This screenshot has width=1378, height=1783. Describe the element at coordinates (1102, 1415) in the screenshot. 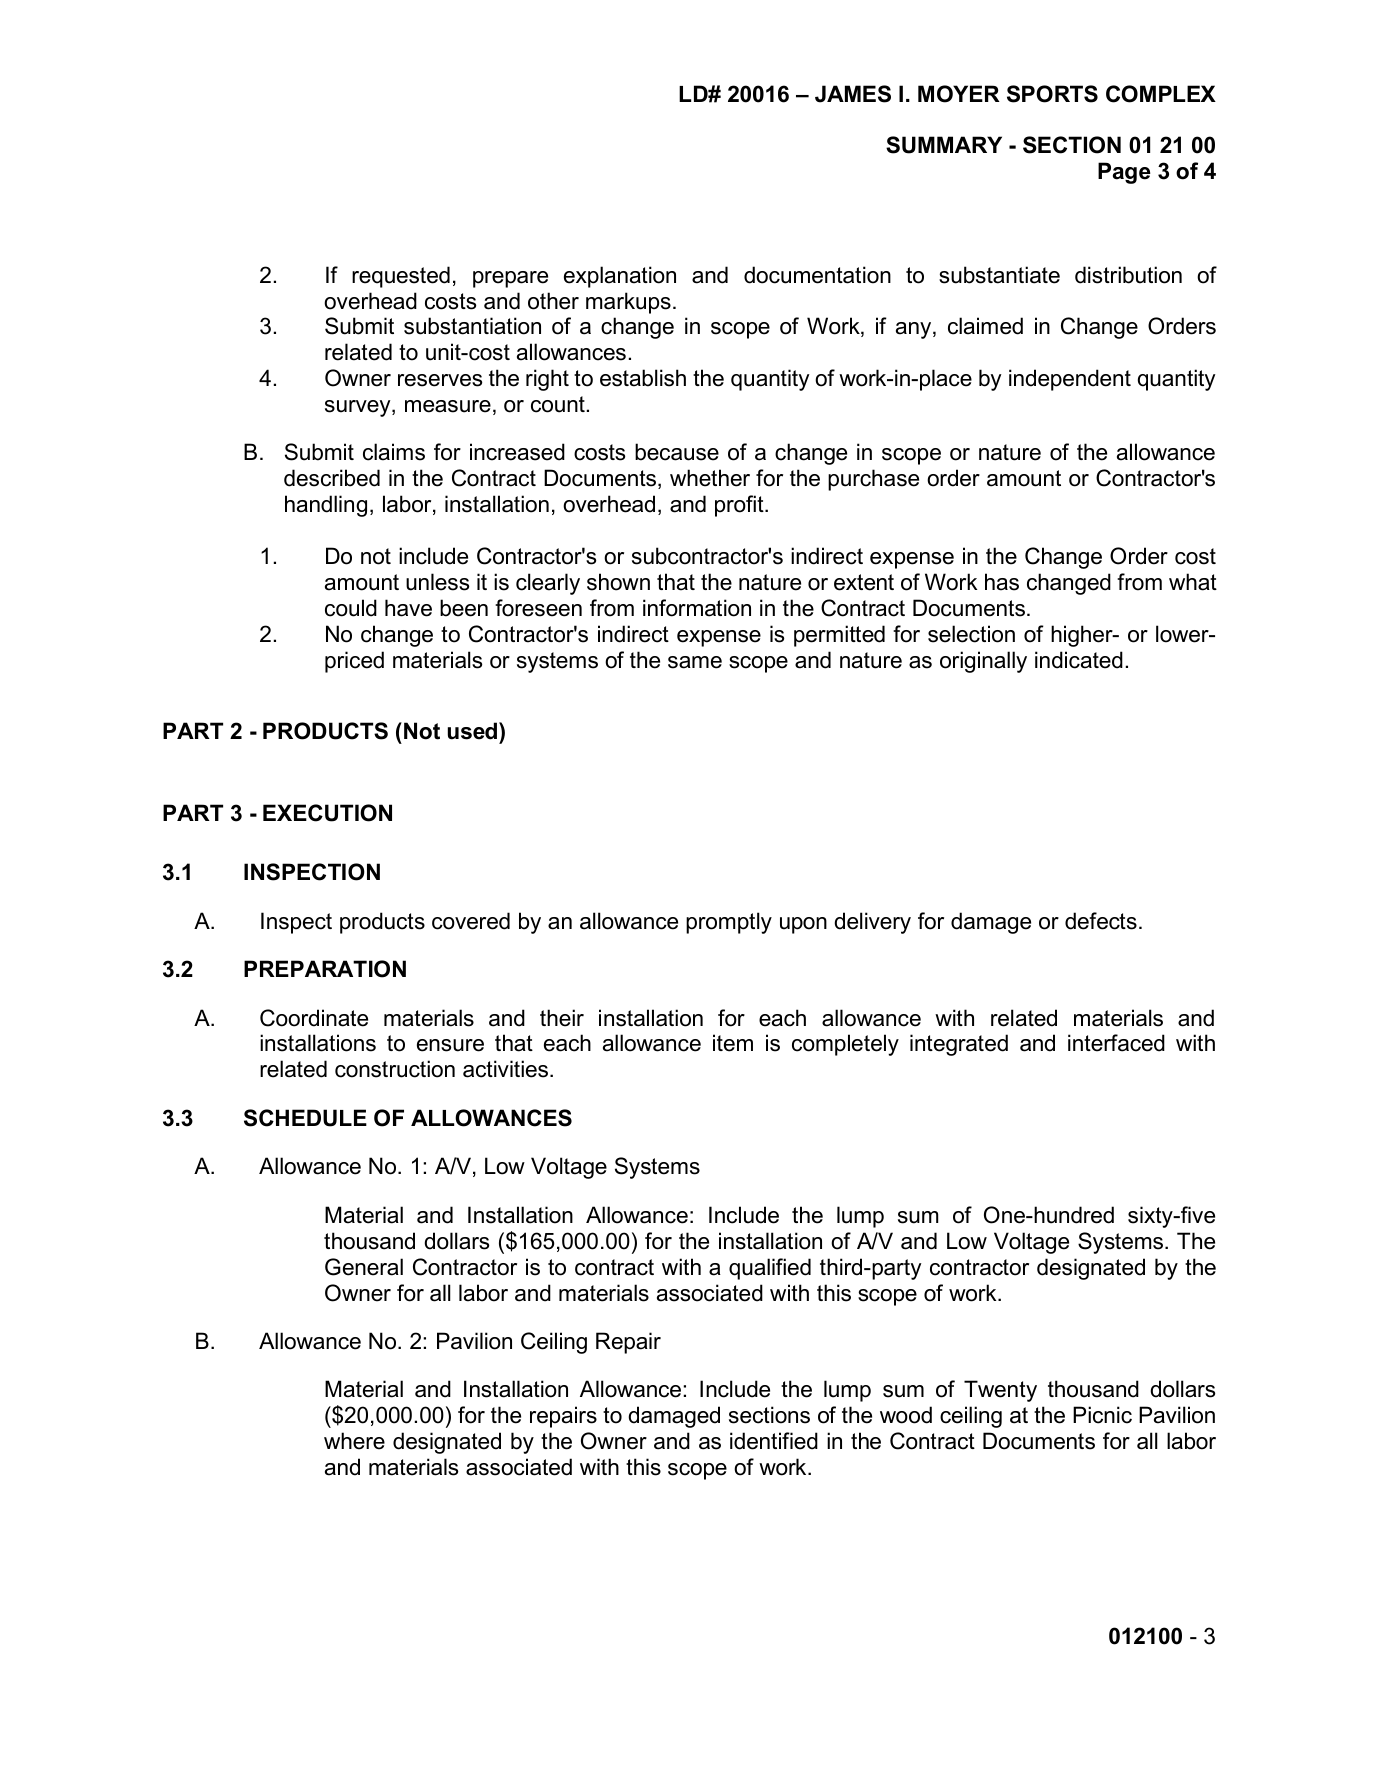

I see `Picnic` at that location.
